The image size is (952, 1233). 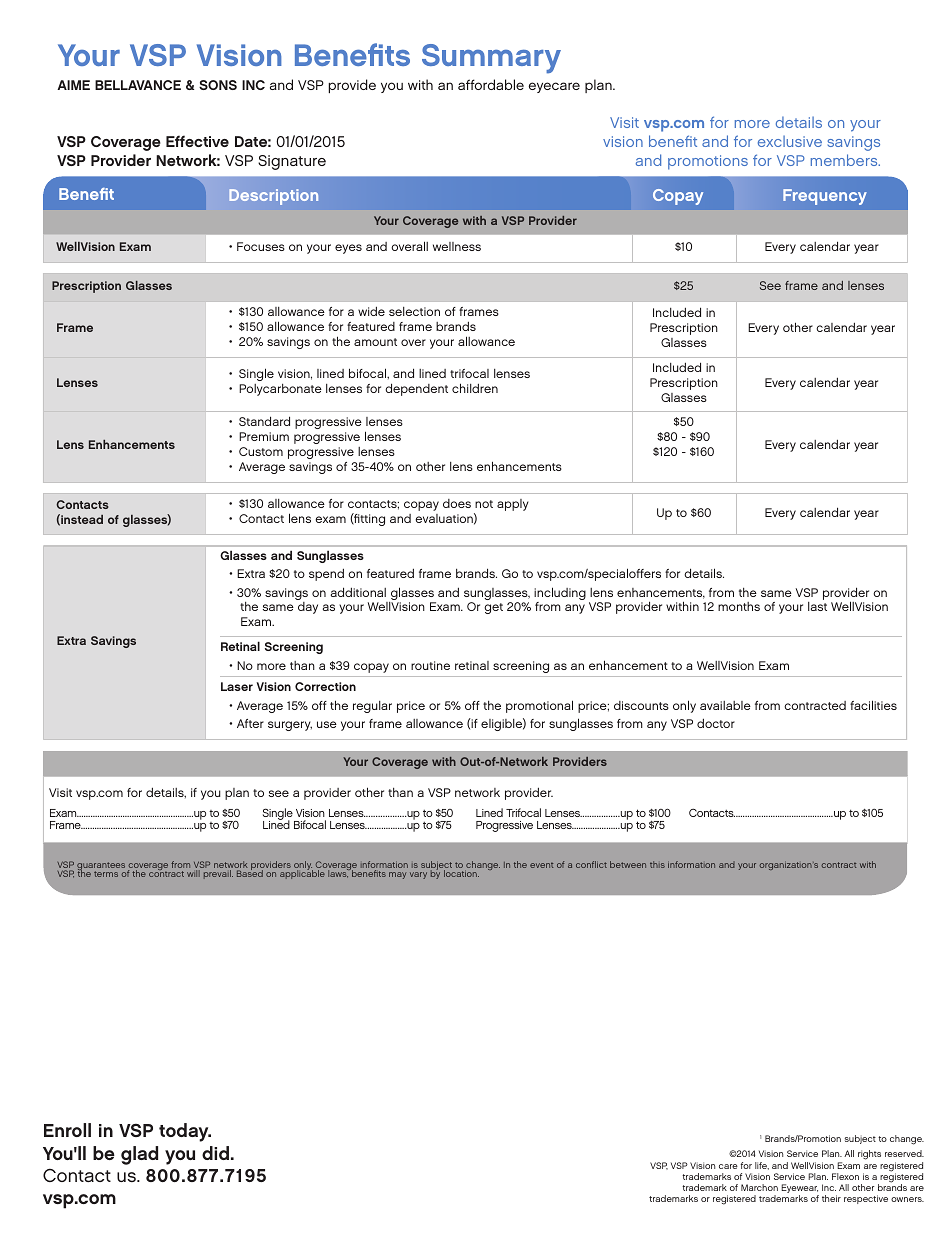 What do you see at coordinates (800, 1190) in the document?
I see `Eyewear` at bounding box center [800, 1190].
